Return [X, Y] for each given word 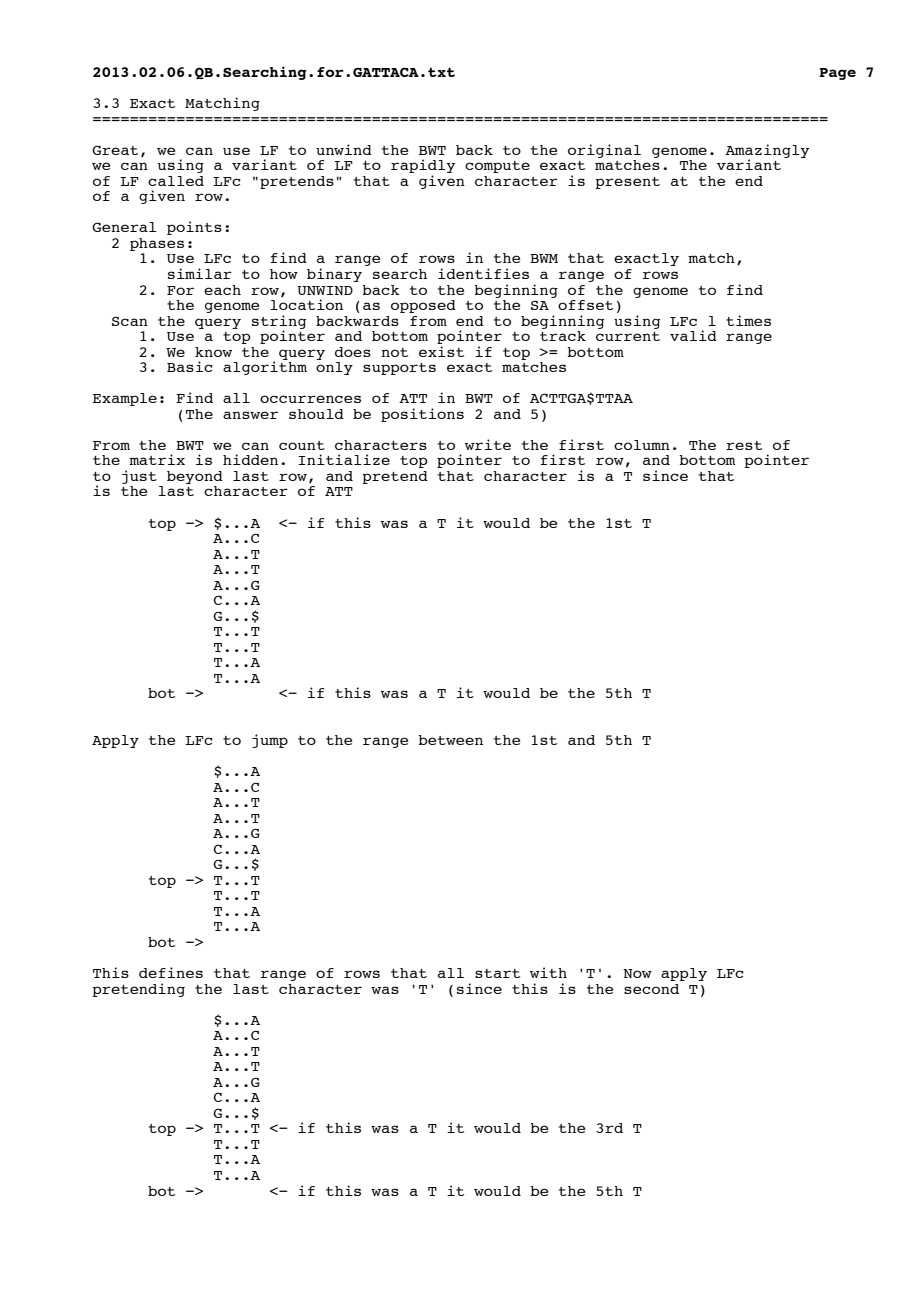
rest [744, 445]
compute [497, 167]
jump [270, 741]
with [548, 972]
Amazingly [767, 152]
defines [171, 972]
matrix [157, 459]
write [488, 444]
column [642, 445]
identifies [483, 273]
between [451, 740]
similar [200, 273]
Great [115, 150]
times [748, 320]
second [651, 989]
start [497, 973]
